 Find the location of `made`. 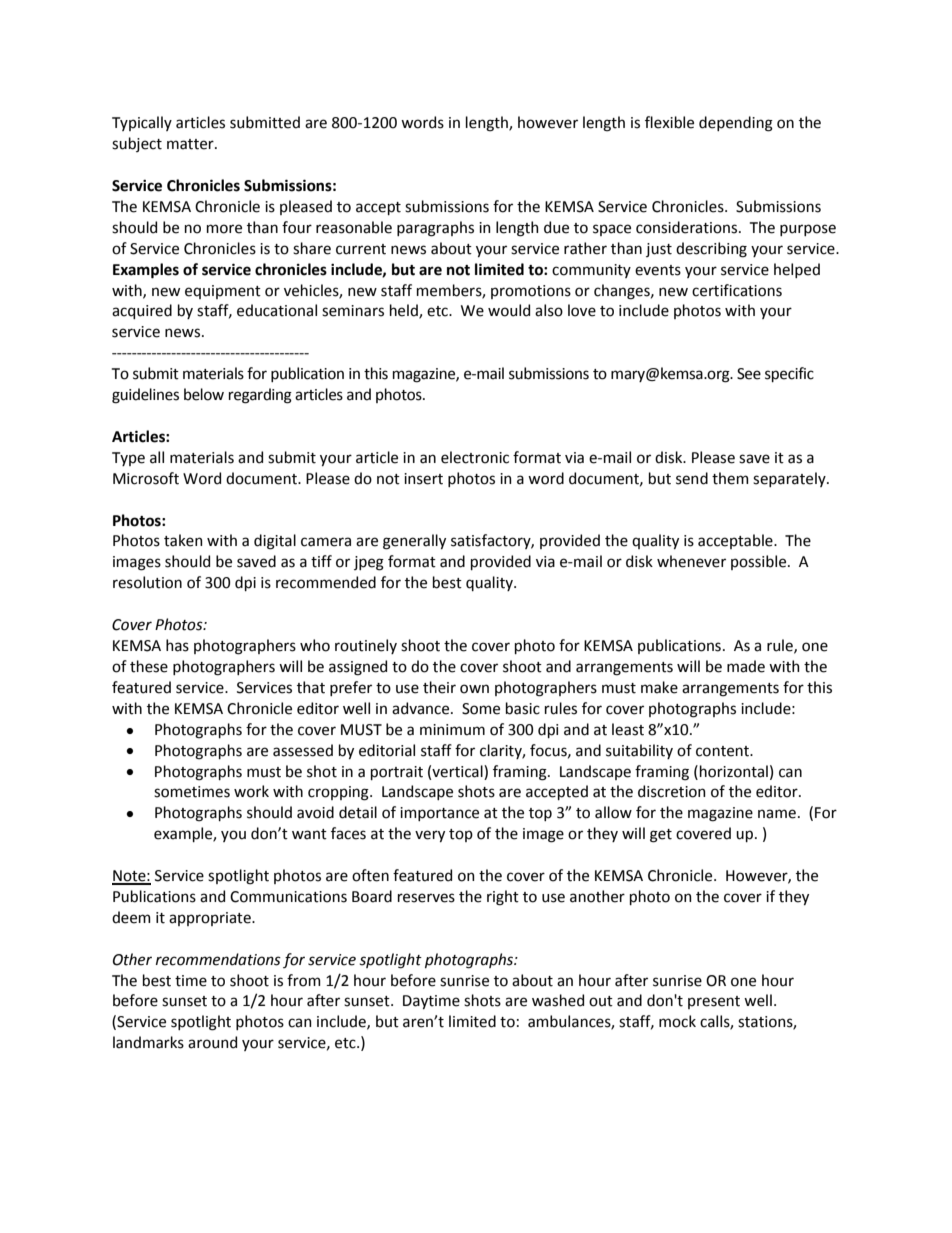

made is located at coordinates (746, 666).
